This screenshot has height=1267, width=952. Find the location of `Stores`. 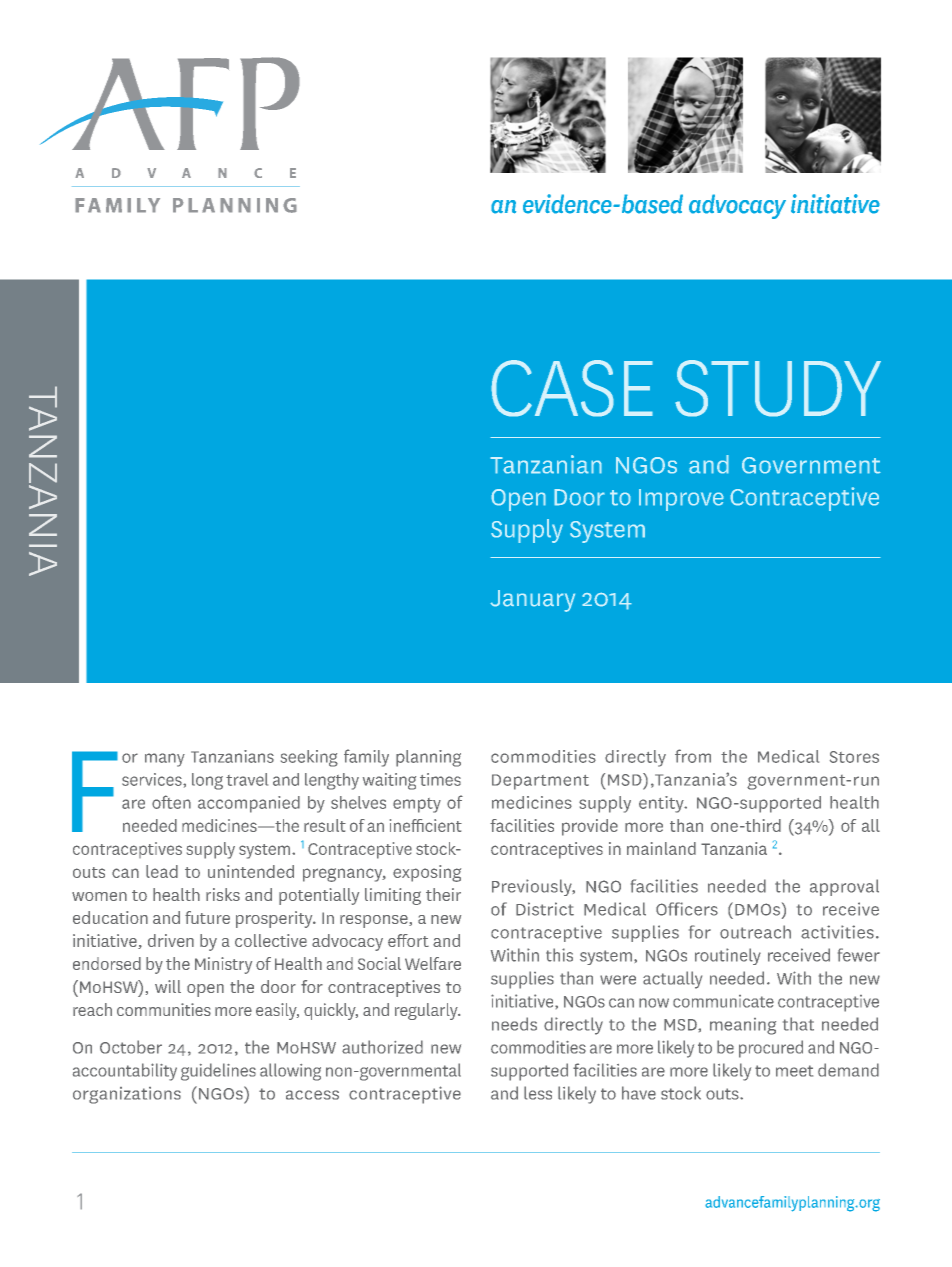

Stores is located at coordinates (854, 757).
